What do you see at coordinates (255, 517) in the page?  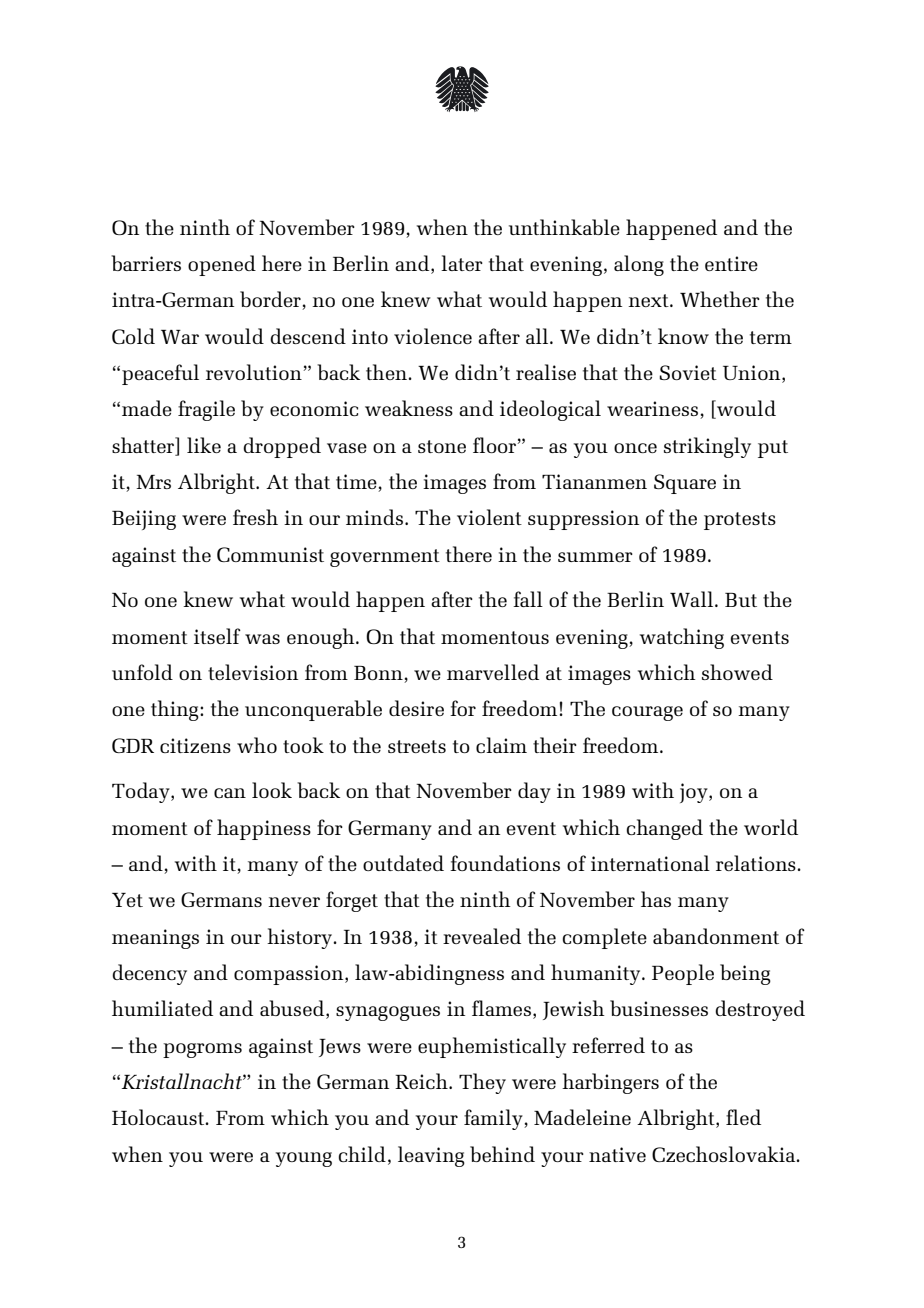 I see `fresh` at bounding box center [255, 517].
